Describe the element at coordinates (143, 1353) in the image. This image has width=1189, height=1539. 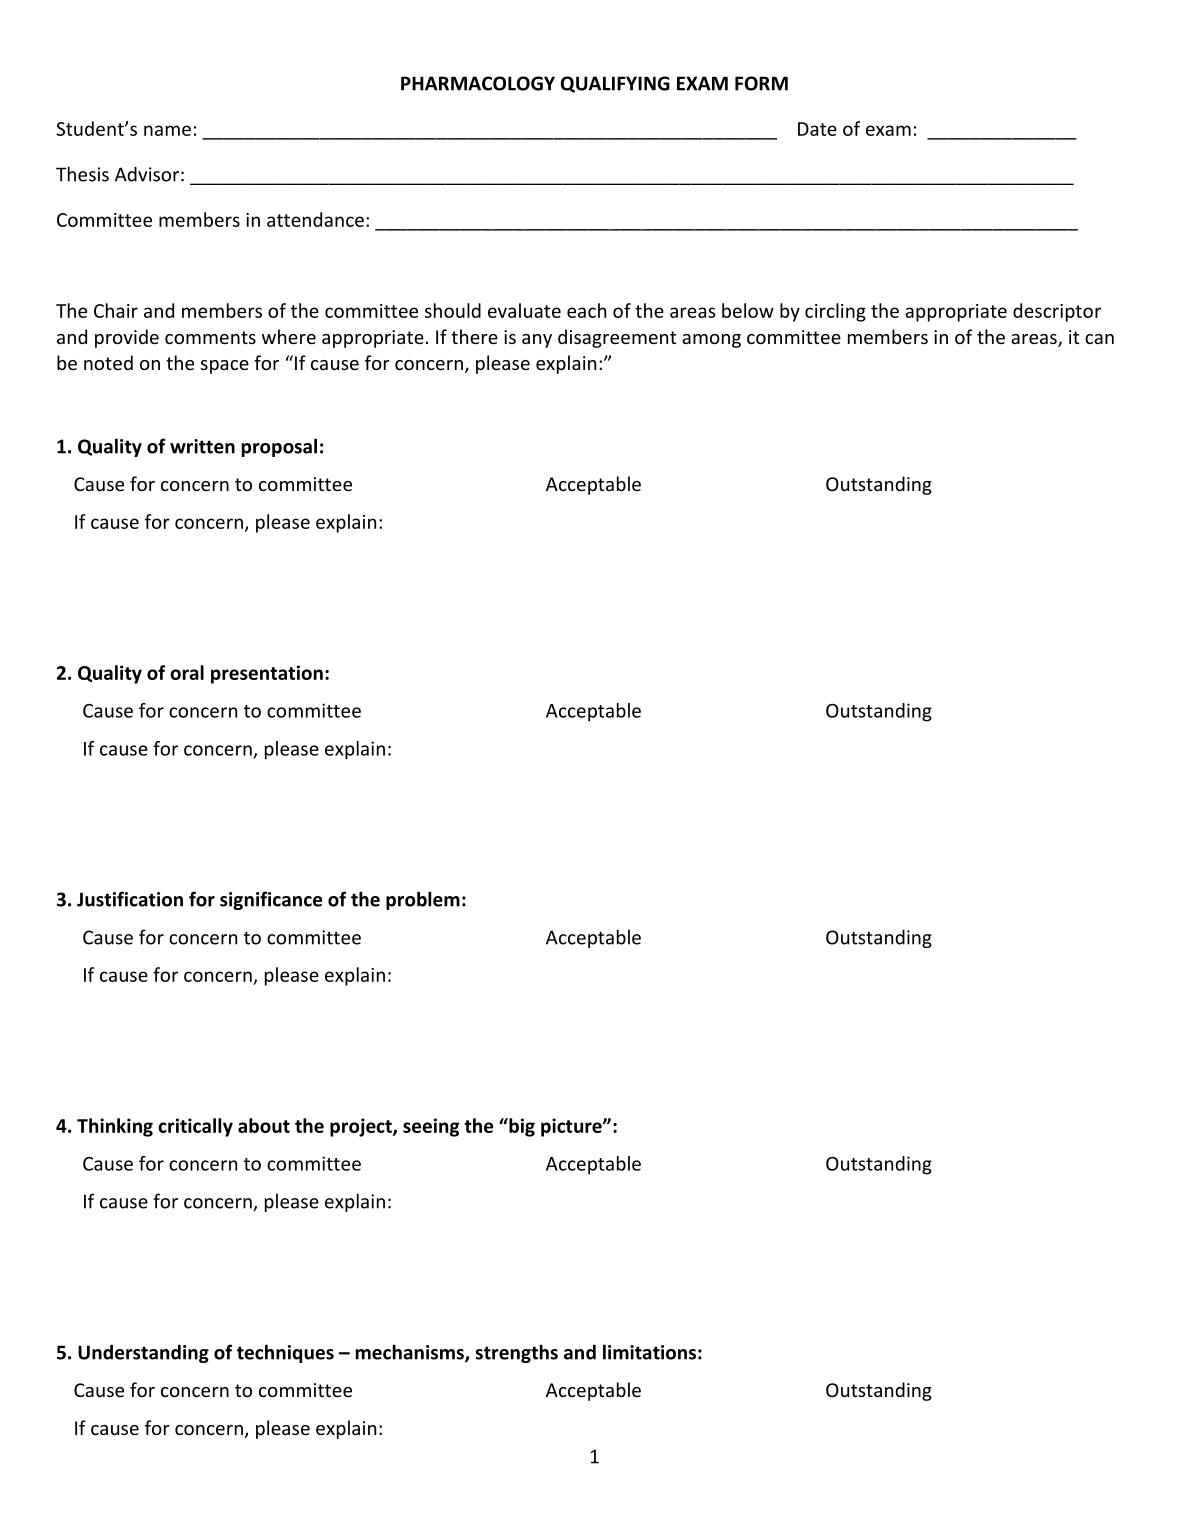
I see `Understanding` at that location.
